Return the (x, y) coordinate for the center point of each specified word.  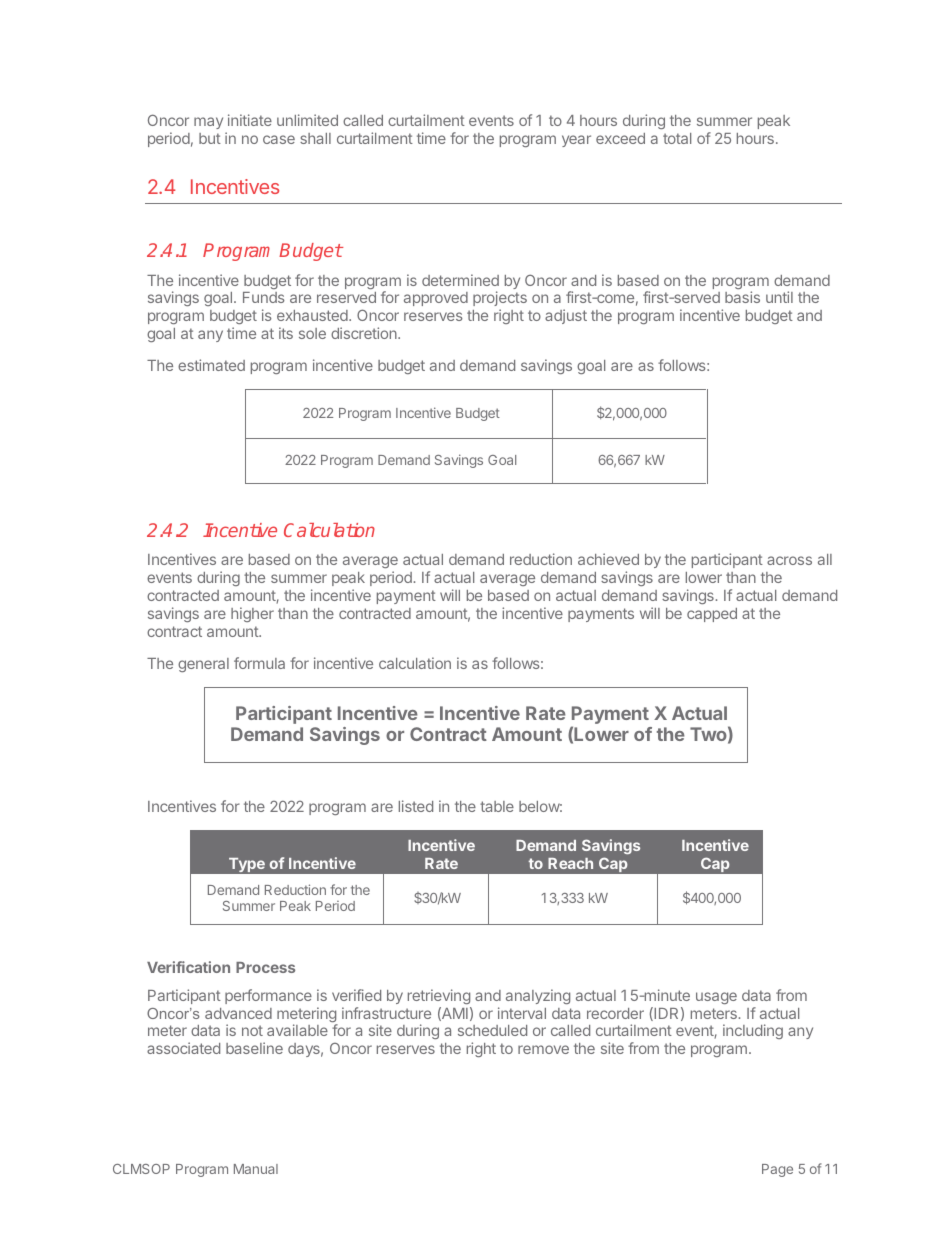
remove (543, 1049)
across (789, 560)
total (677, 138)
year (576, 141)
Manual (256, 1169)
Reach (570, 863)
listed (416, 806)
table (497, 806)
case (279, 139)
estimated (211, 365)
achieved (608, 559)
